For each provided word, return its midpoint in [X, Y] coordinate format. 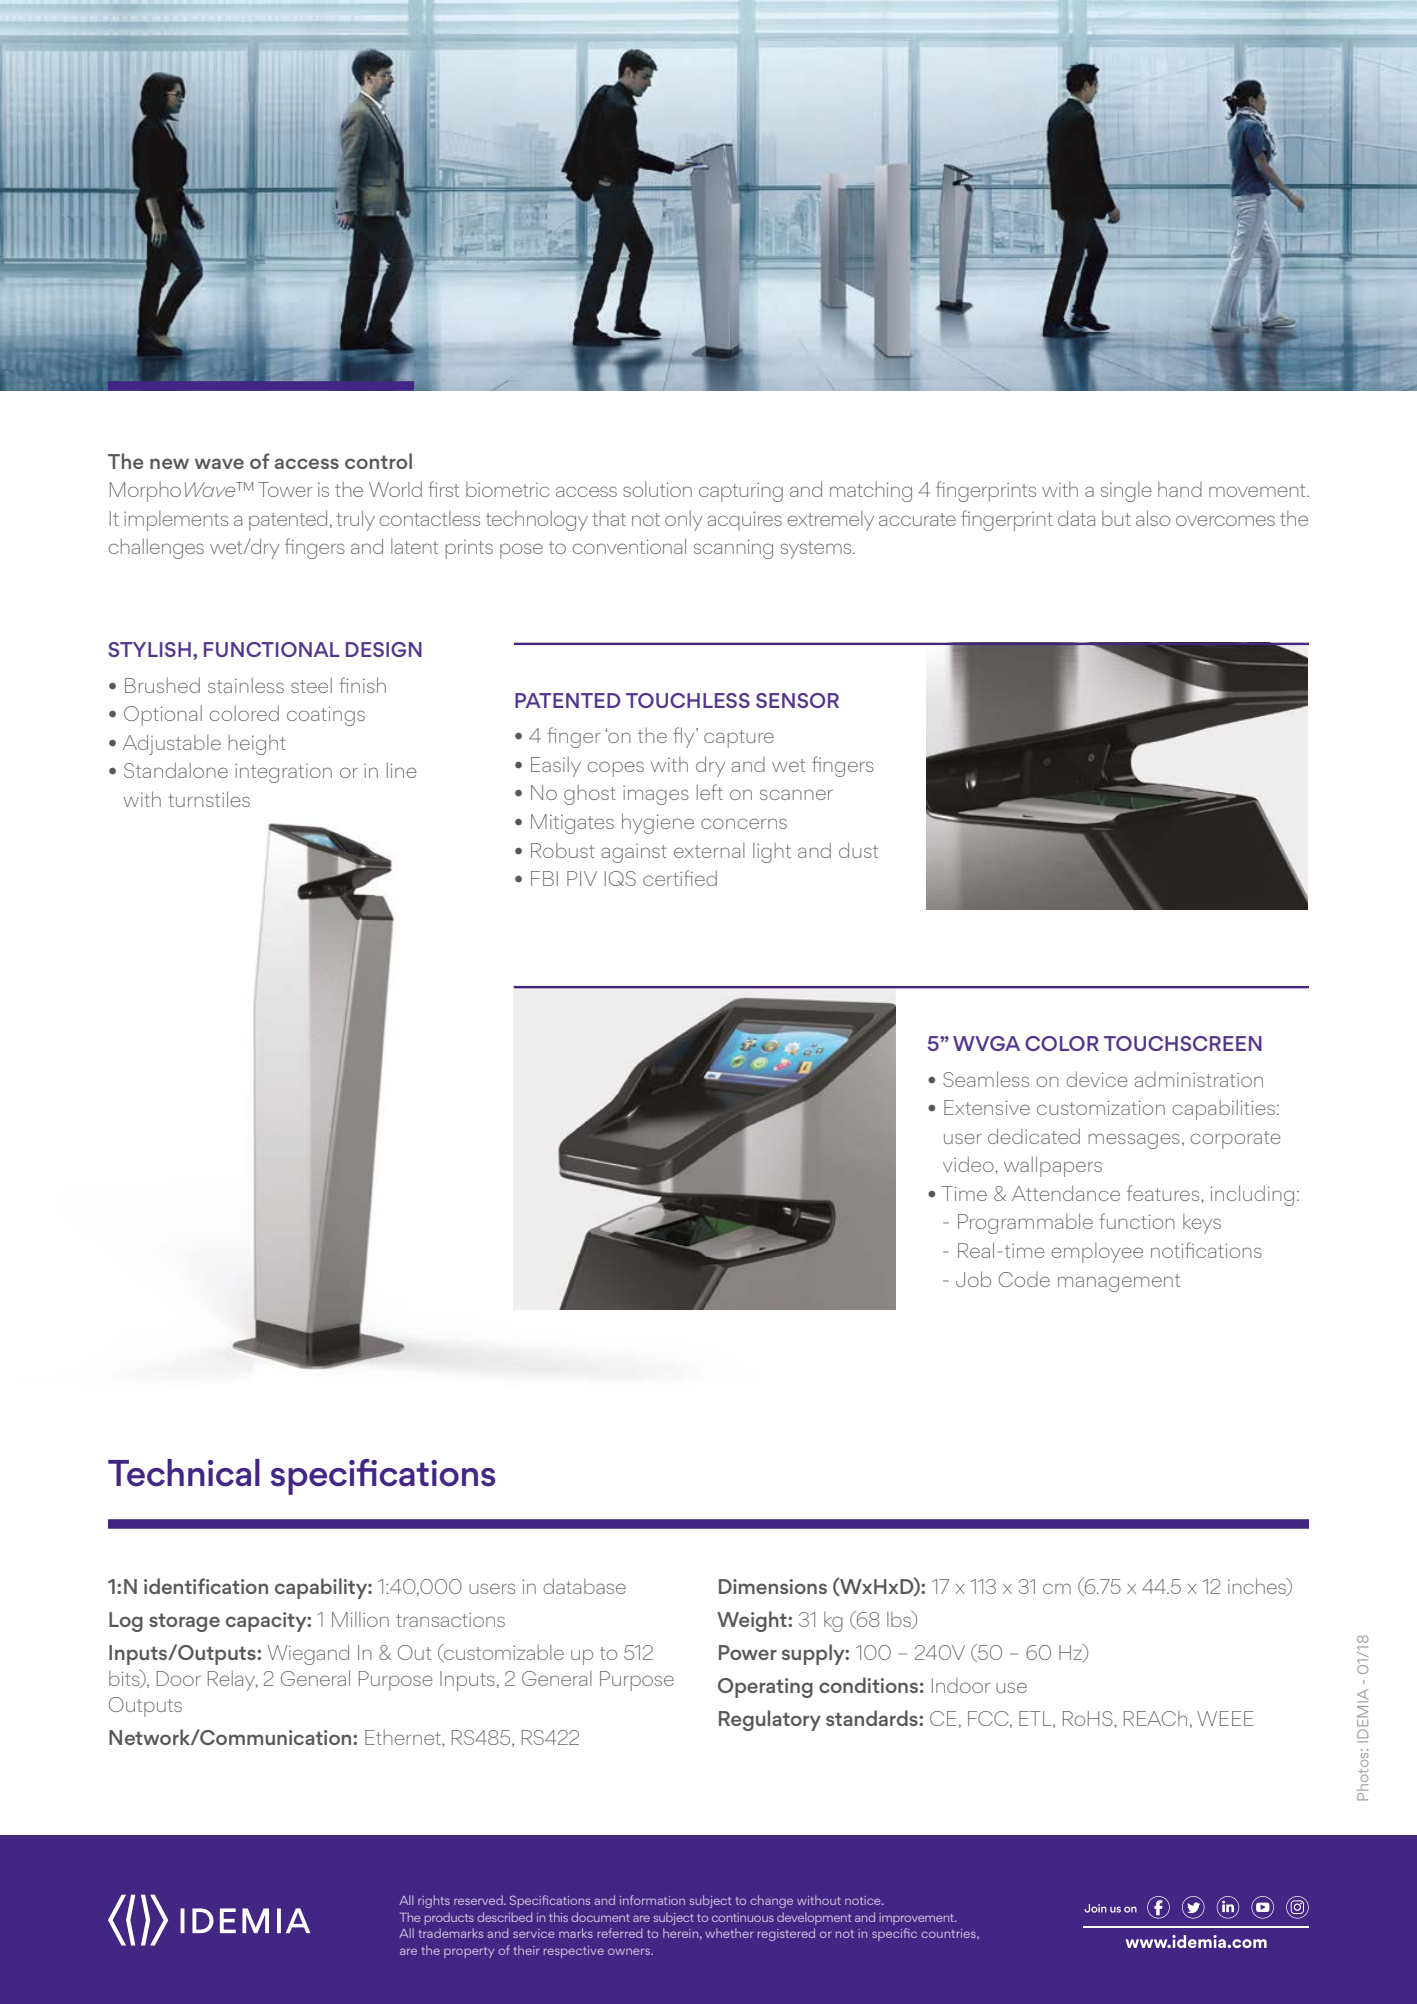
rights [434, 1901]
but [1116, 518]
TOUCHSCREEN [1183, 1043]
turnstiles [209, 799]
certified [680, 878]
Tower [285, 489]
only [684, 520]
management [1119, 1283]
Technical [184, 1473]
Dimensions [773, 1586]
